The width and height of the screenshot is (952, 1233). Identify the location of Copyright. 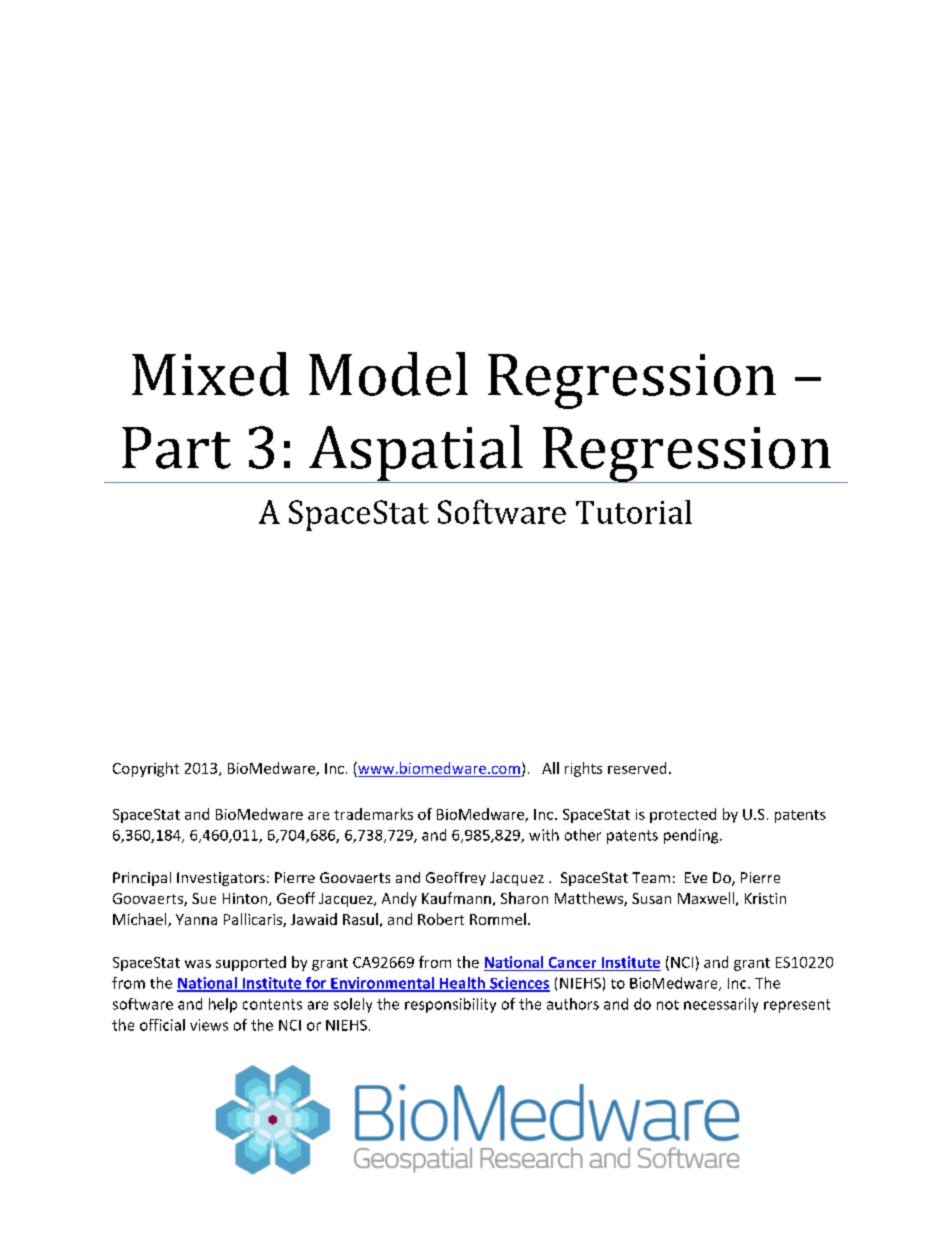
(146, 769).
